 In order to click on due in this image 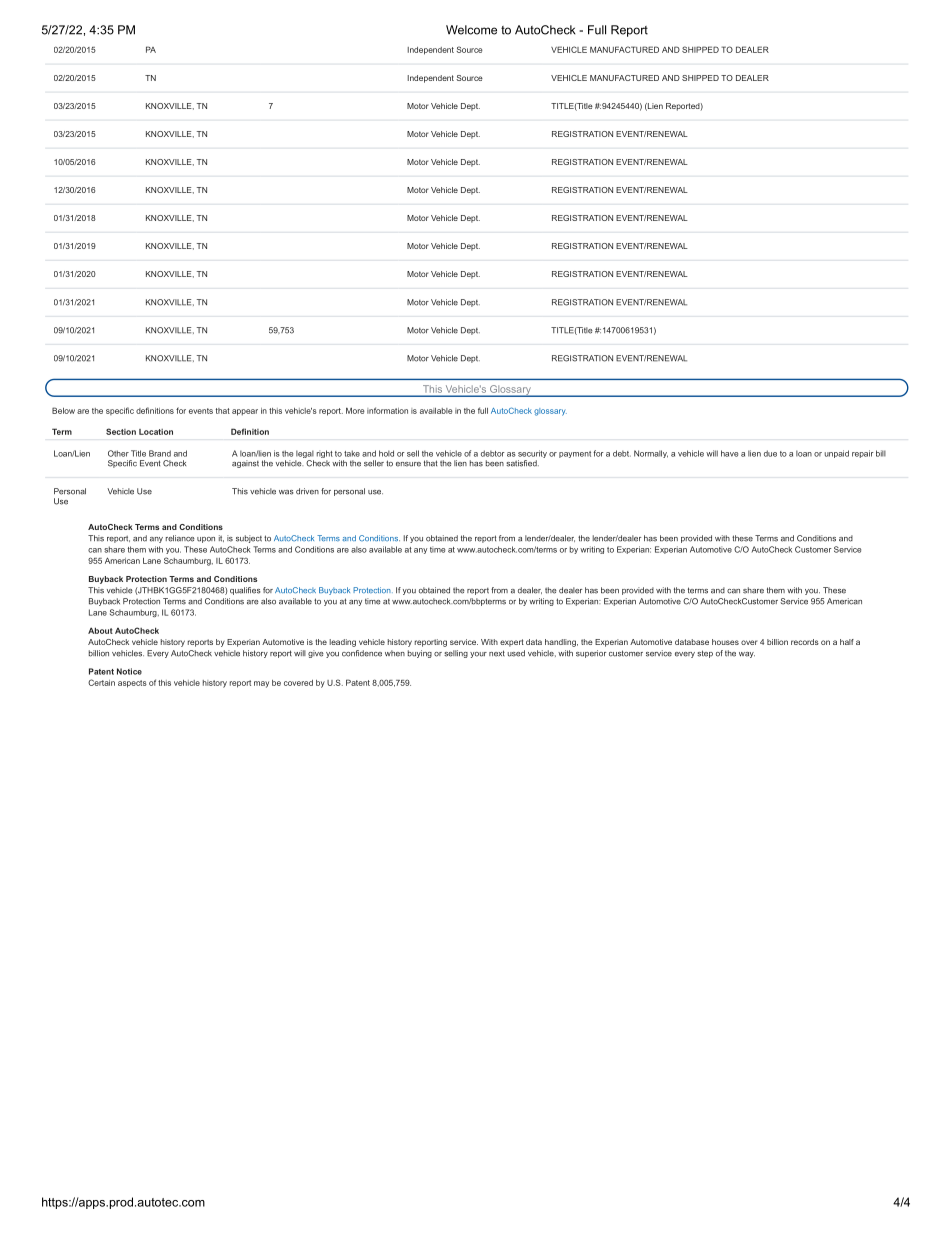, I will do `click(770, 453)`.
